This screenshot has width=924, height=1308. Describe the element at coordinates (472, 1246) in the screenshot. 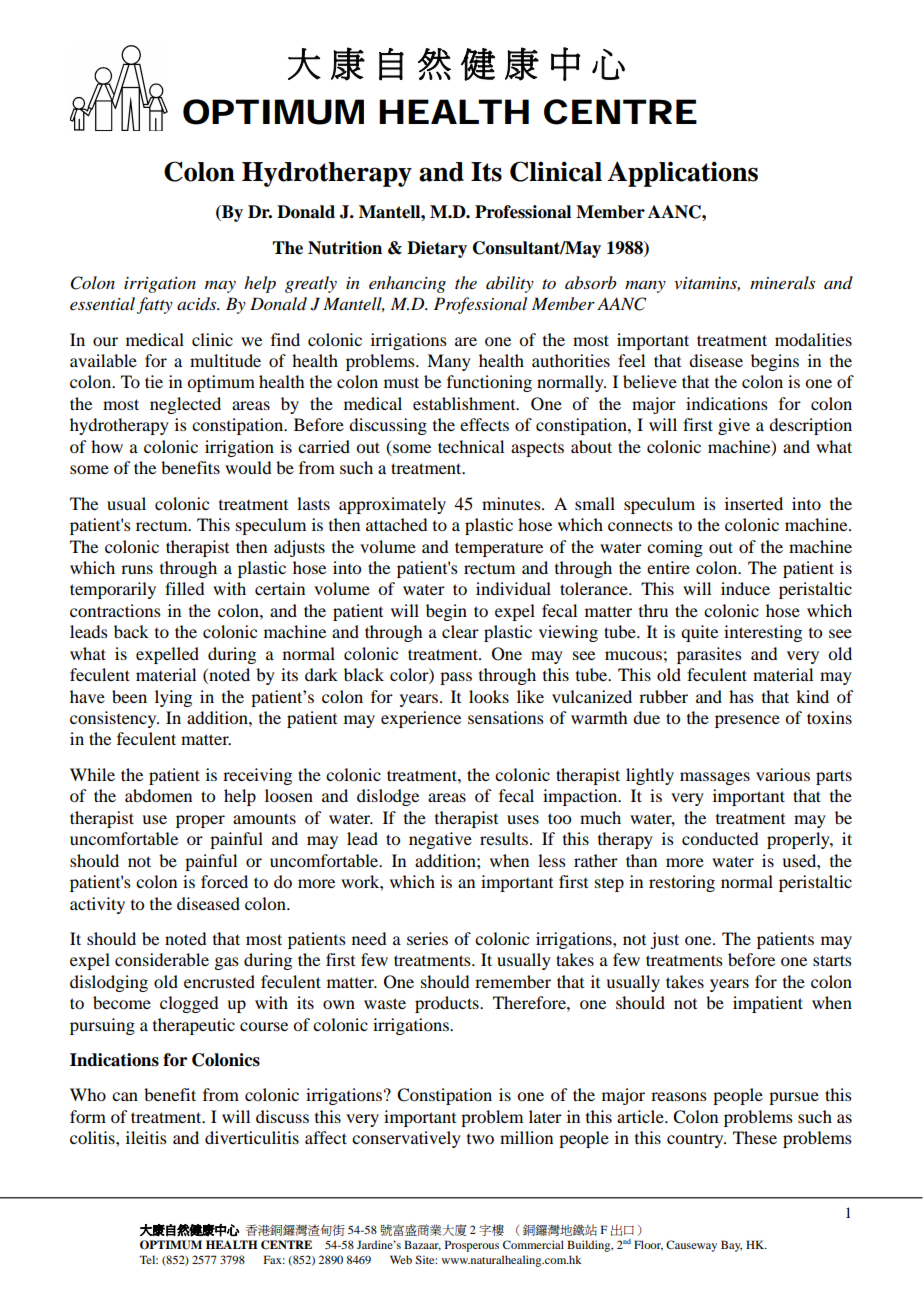

I see `Prosperous` at that location.
